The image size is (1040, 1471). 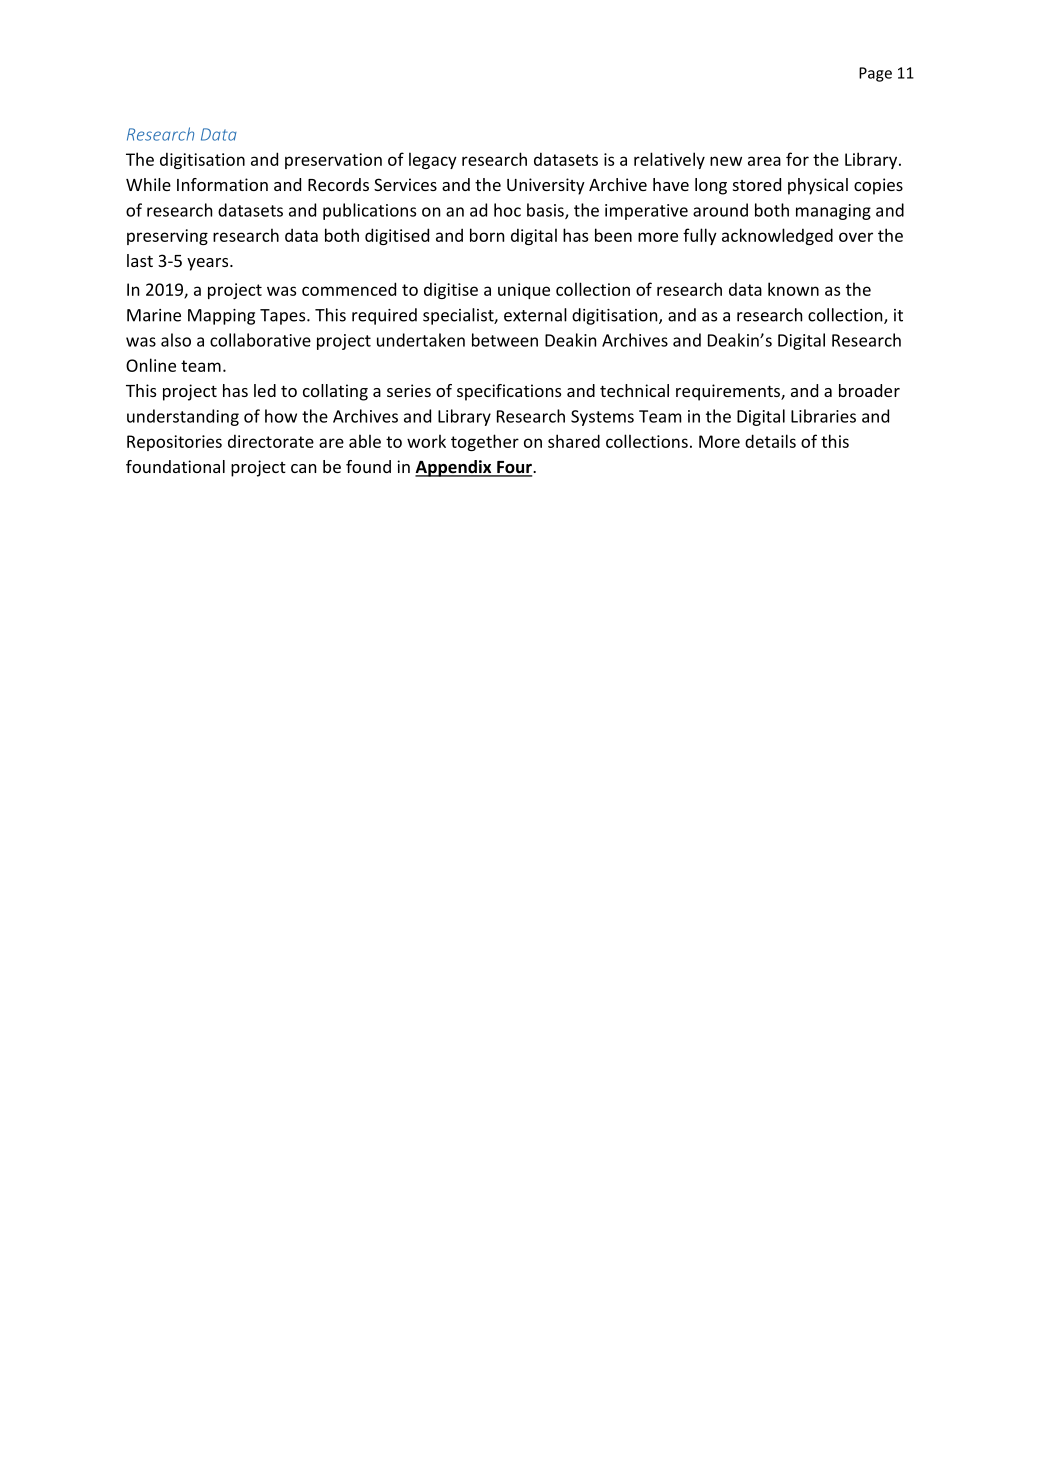 I want to click on years, so click(x=209, y=264).
